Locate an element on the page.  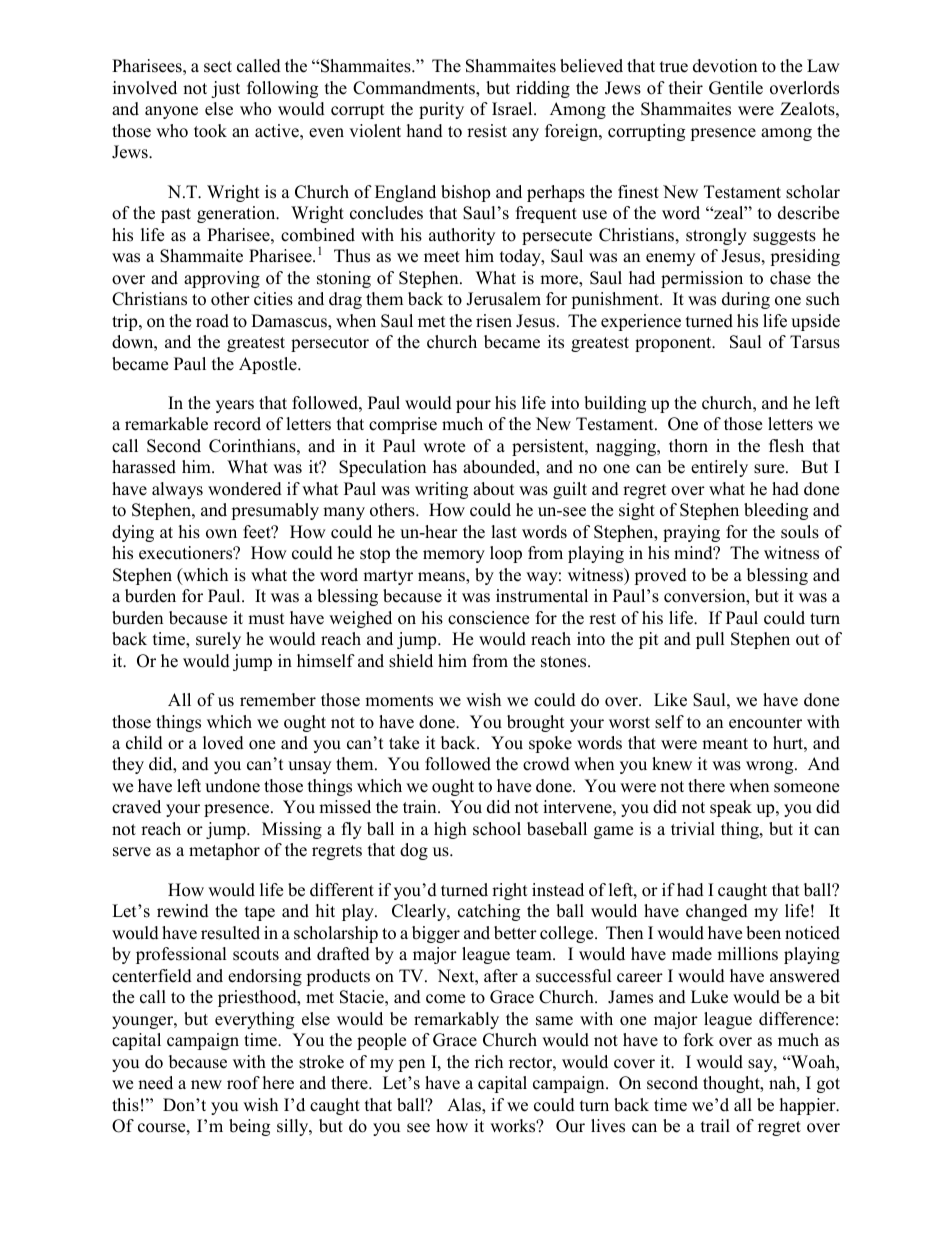
must is located at coordinates (266, 619).
